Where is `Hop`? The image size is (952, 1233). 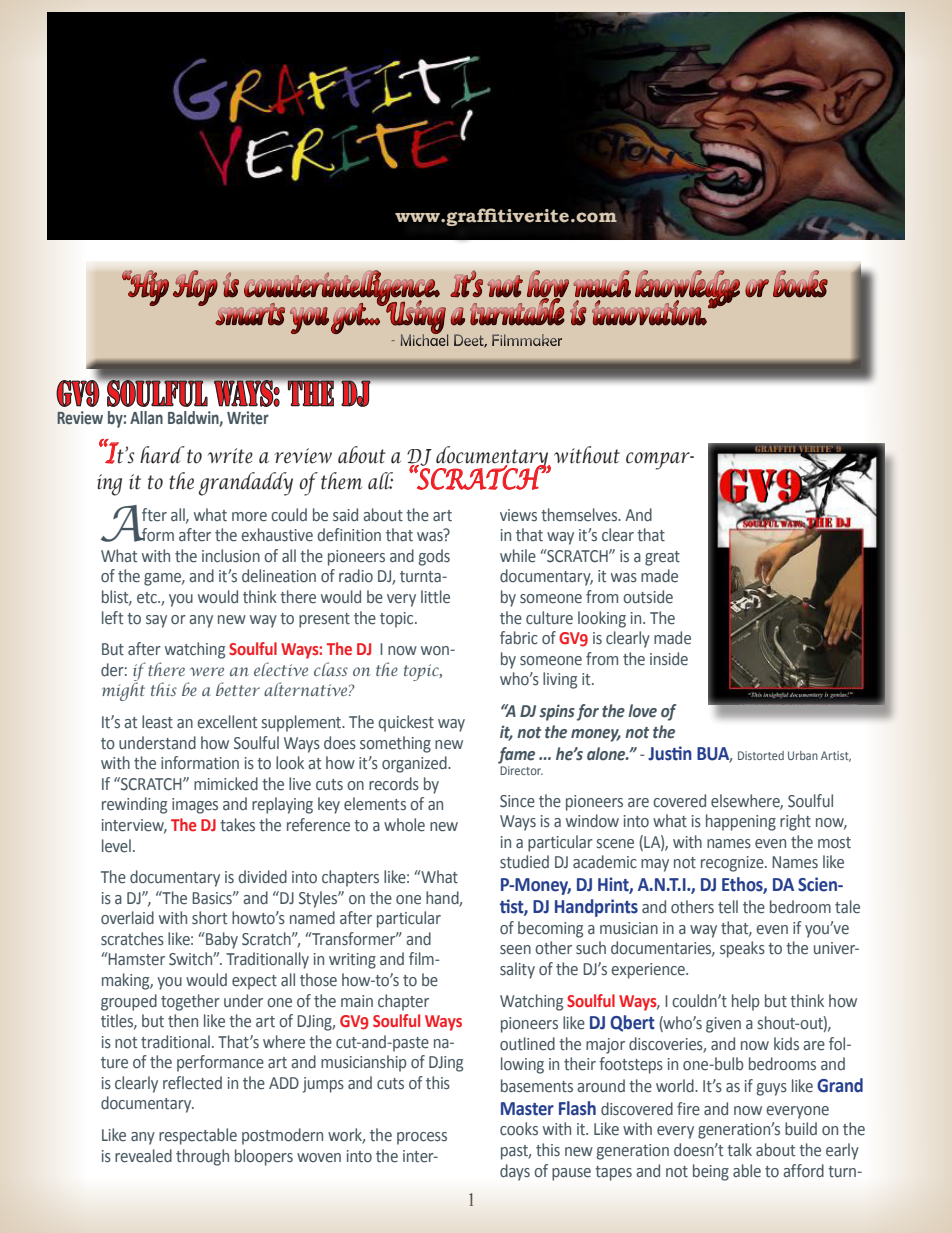 Hop is located at coordinates (195, 288).
